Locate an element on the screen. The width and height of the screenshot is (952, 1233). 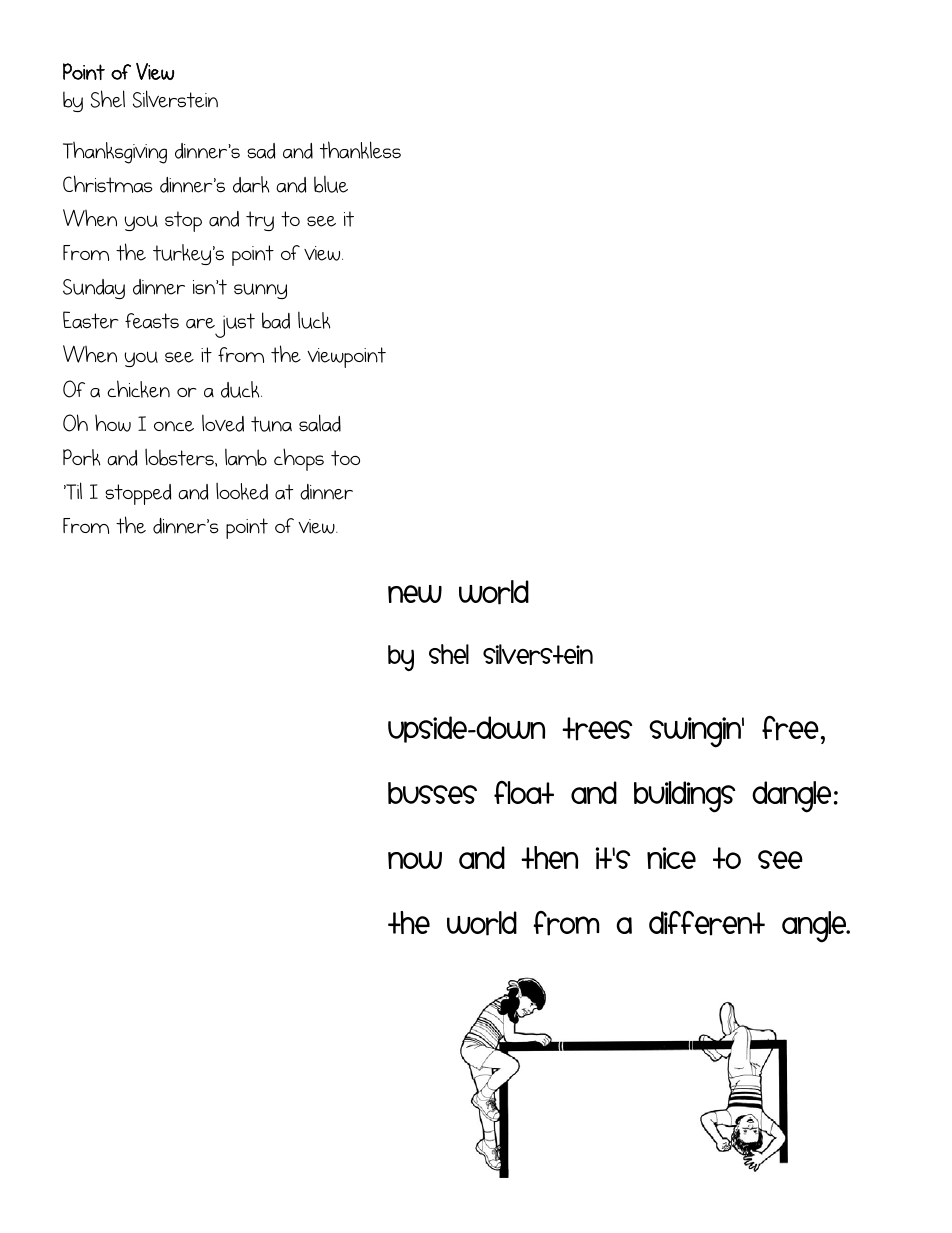
Christmas is located at coordinates (107, 184).
